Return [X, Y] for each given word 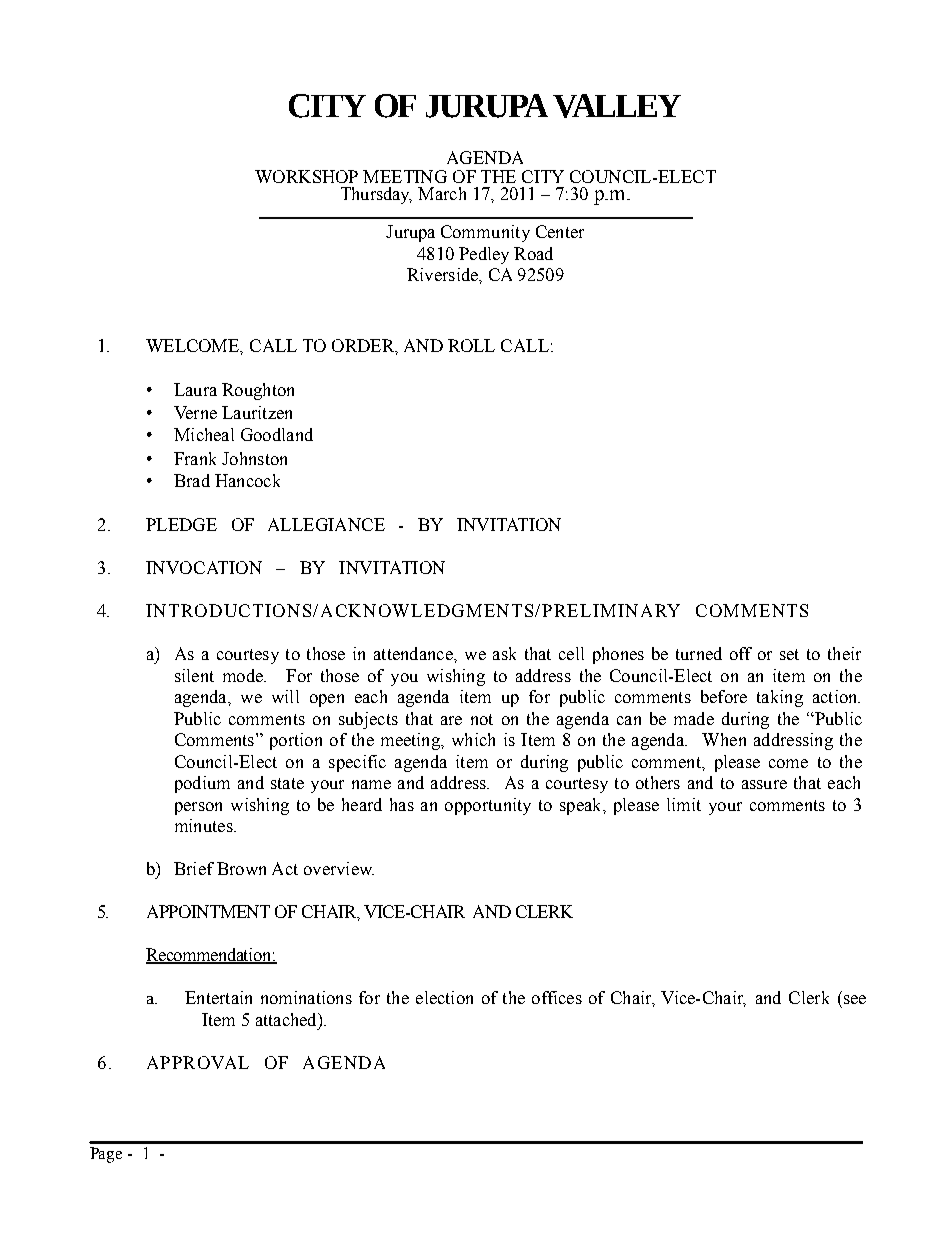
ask [504, 653]
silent [194, 675]
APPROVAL [198, 1062]
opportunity [488, 806]
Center [560, 231]
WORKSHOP [306, 176]
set [789, 654]
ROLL [471, 345]
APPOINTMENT [208, 911]
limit [684, 804]
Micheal [204, 434]
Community [485, 233]
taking [780, 698]
